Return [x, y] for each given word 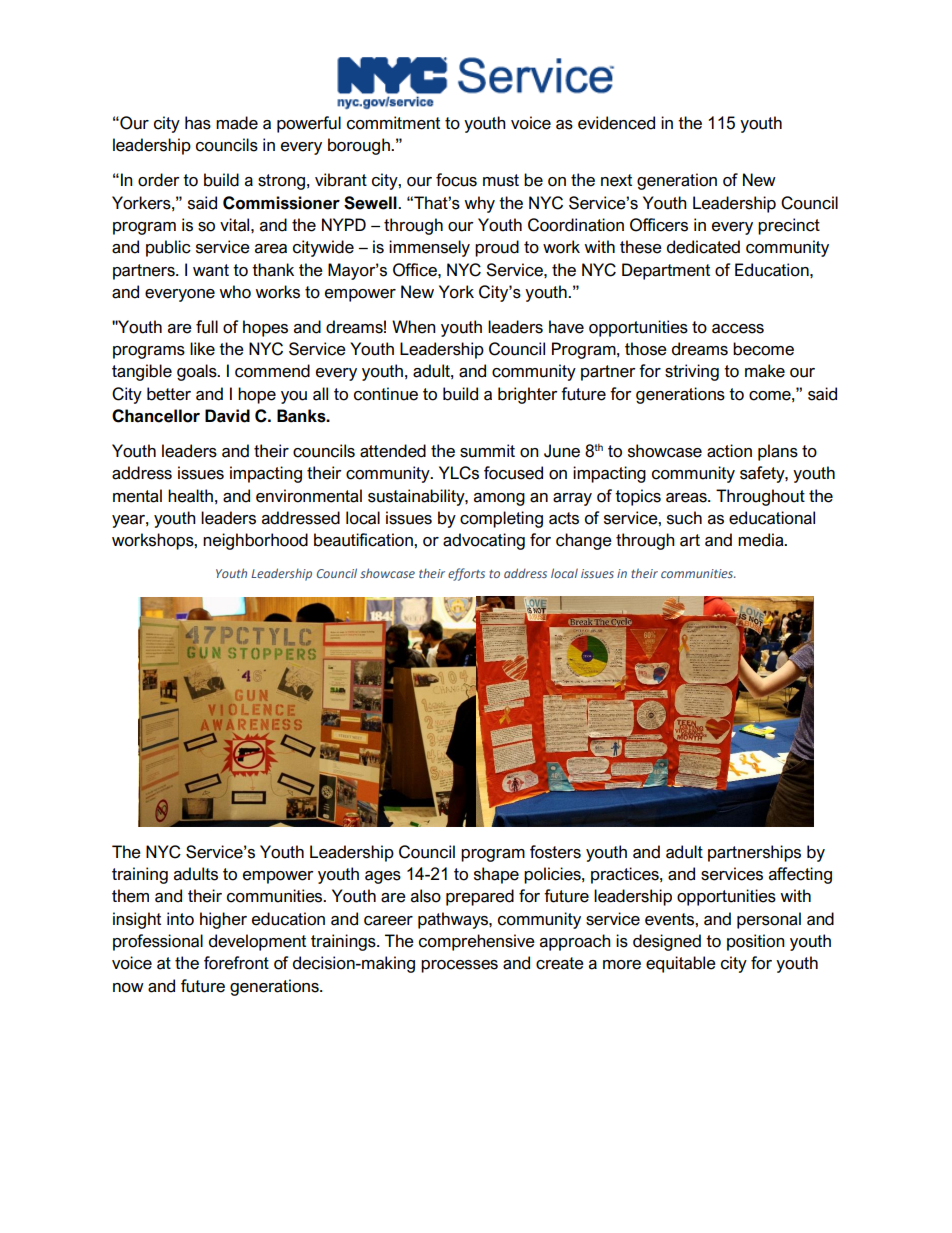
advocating [484, 541]
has [198, 123]
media [762, 540]
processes [459, 966]
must [501, 180]
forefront [236, 963]
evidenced [616, 123]
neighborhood [255, 541]
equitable [681, 964]
